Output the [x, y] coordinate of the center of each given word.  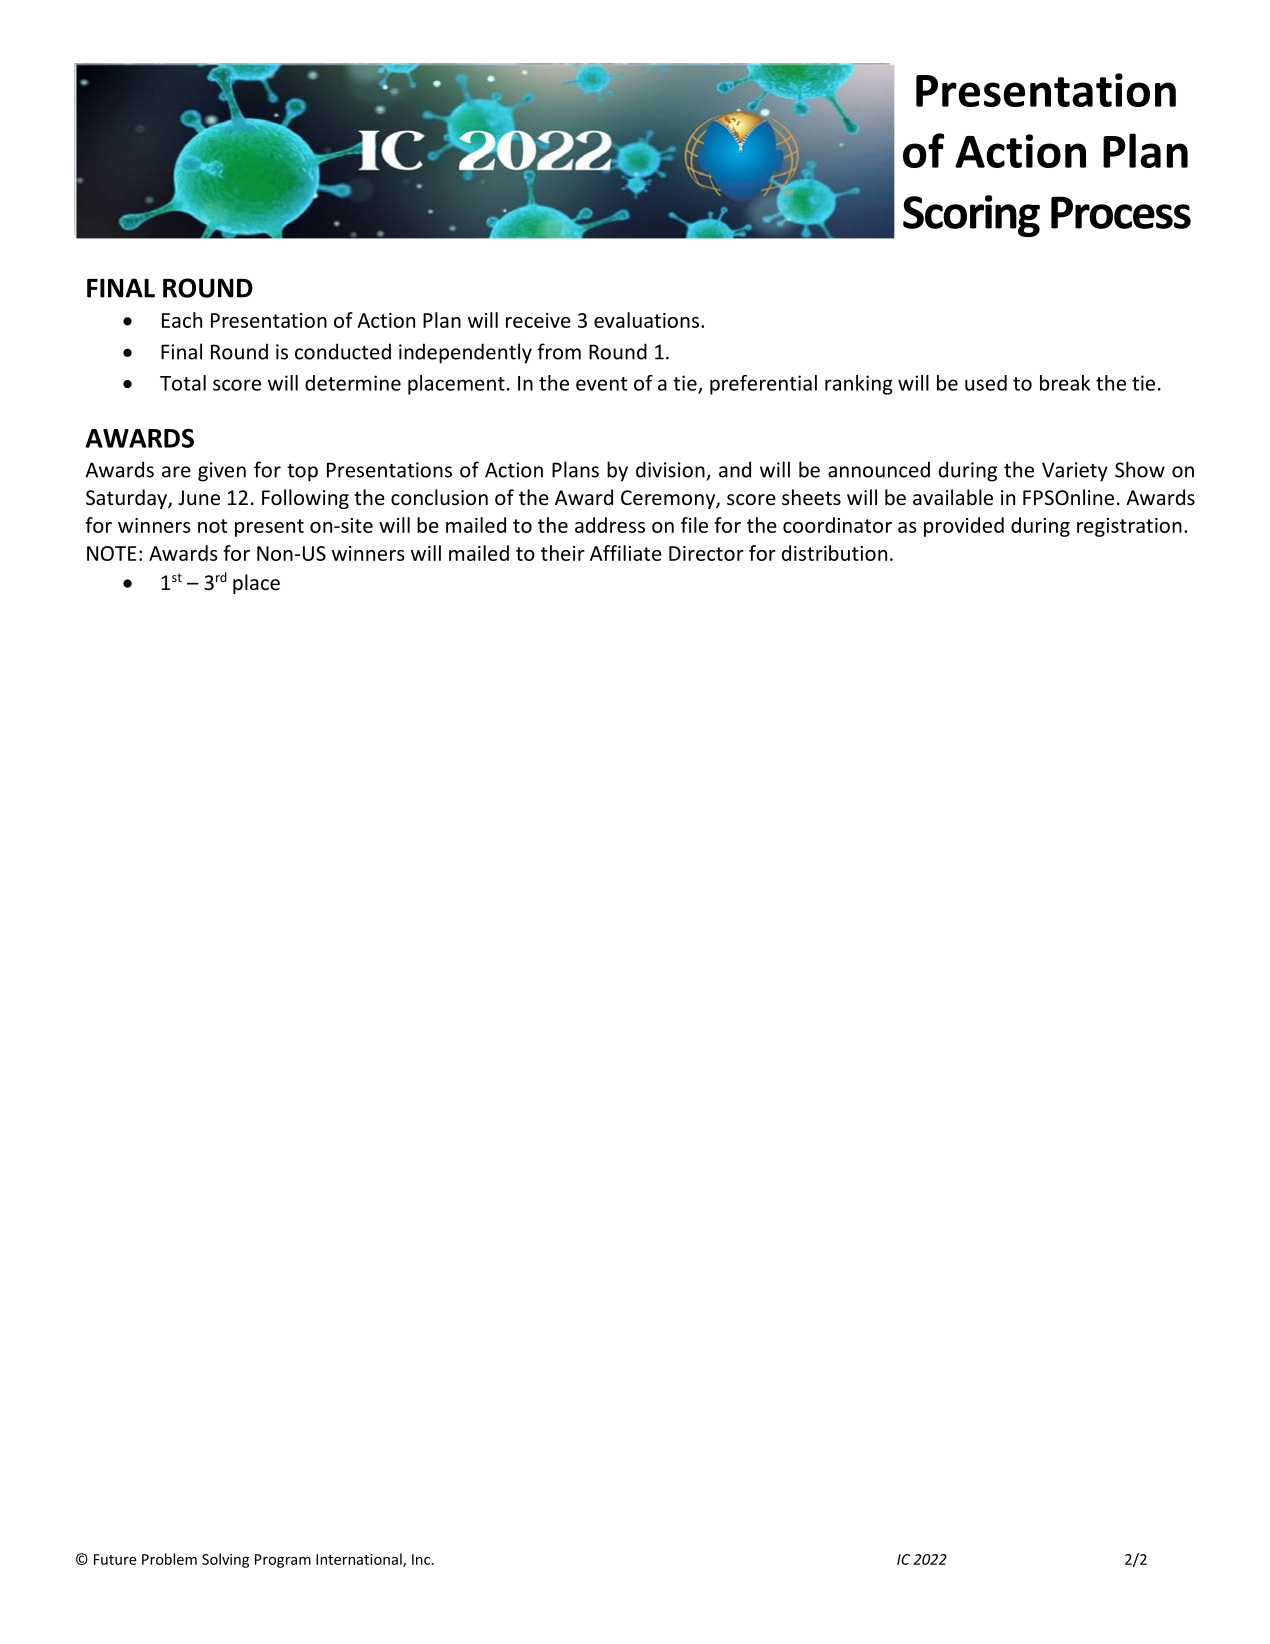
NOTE [111, 553]
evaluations [648, 320]
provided [964, 527]
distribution [834, 553]
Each [182, 320]
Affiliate [626, 553]
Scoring [971, 216]
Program [283, 1561]
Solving [225, 1560]
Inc [422, 1559]
